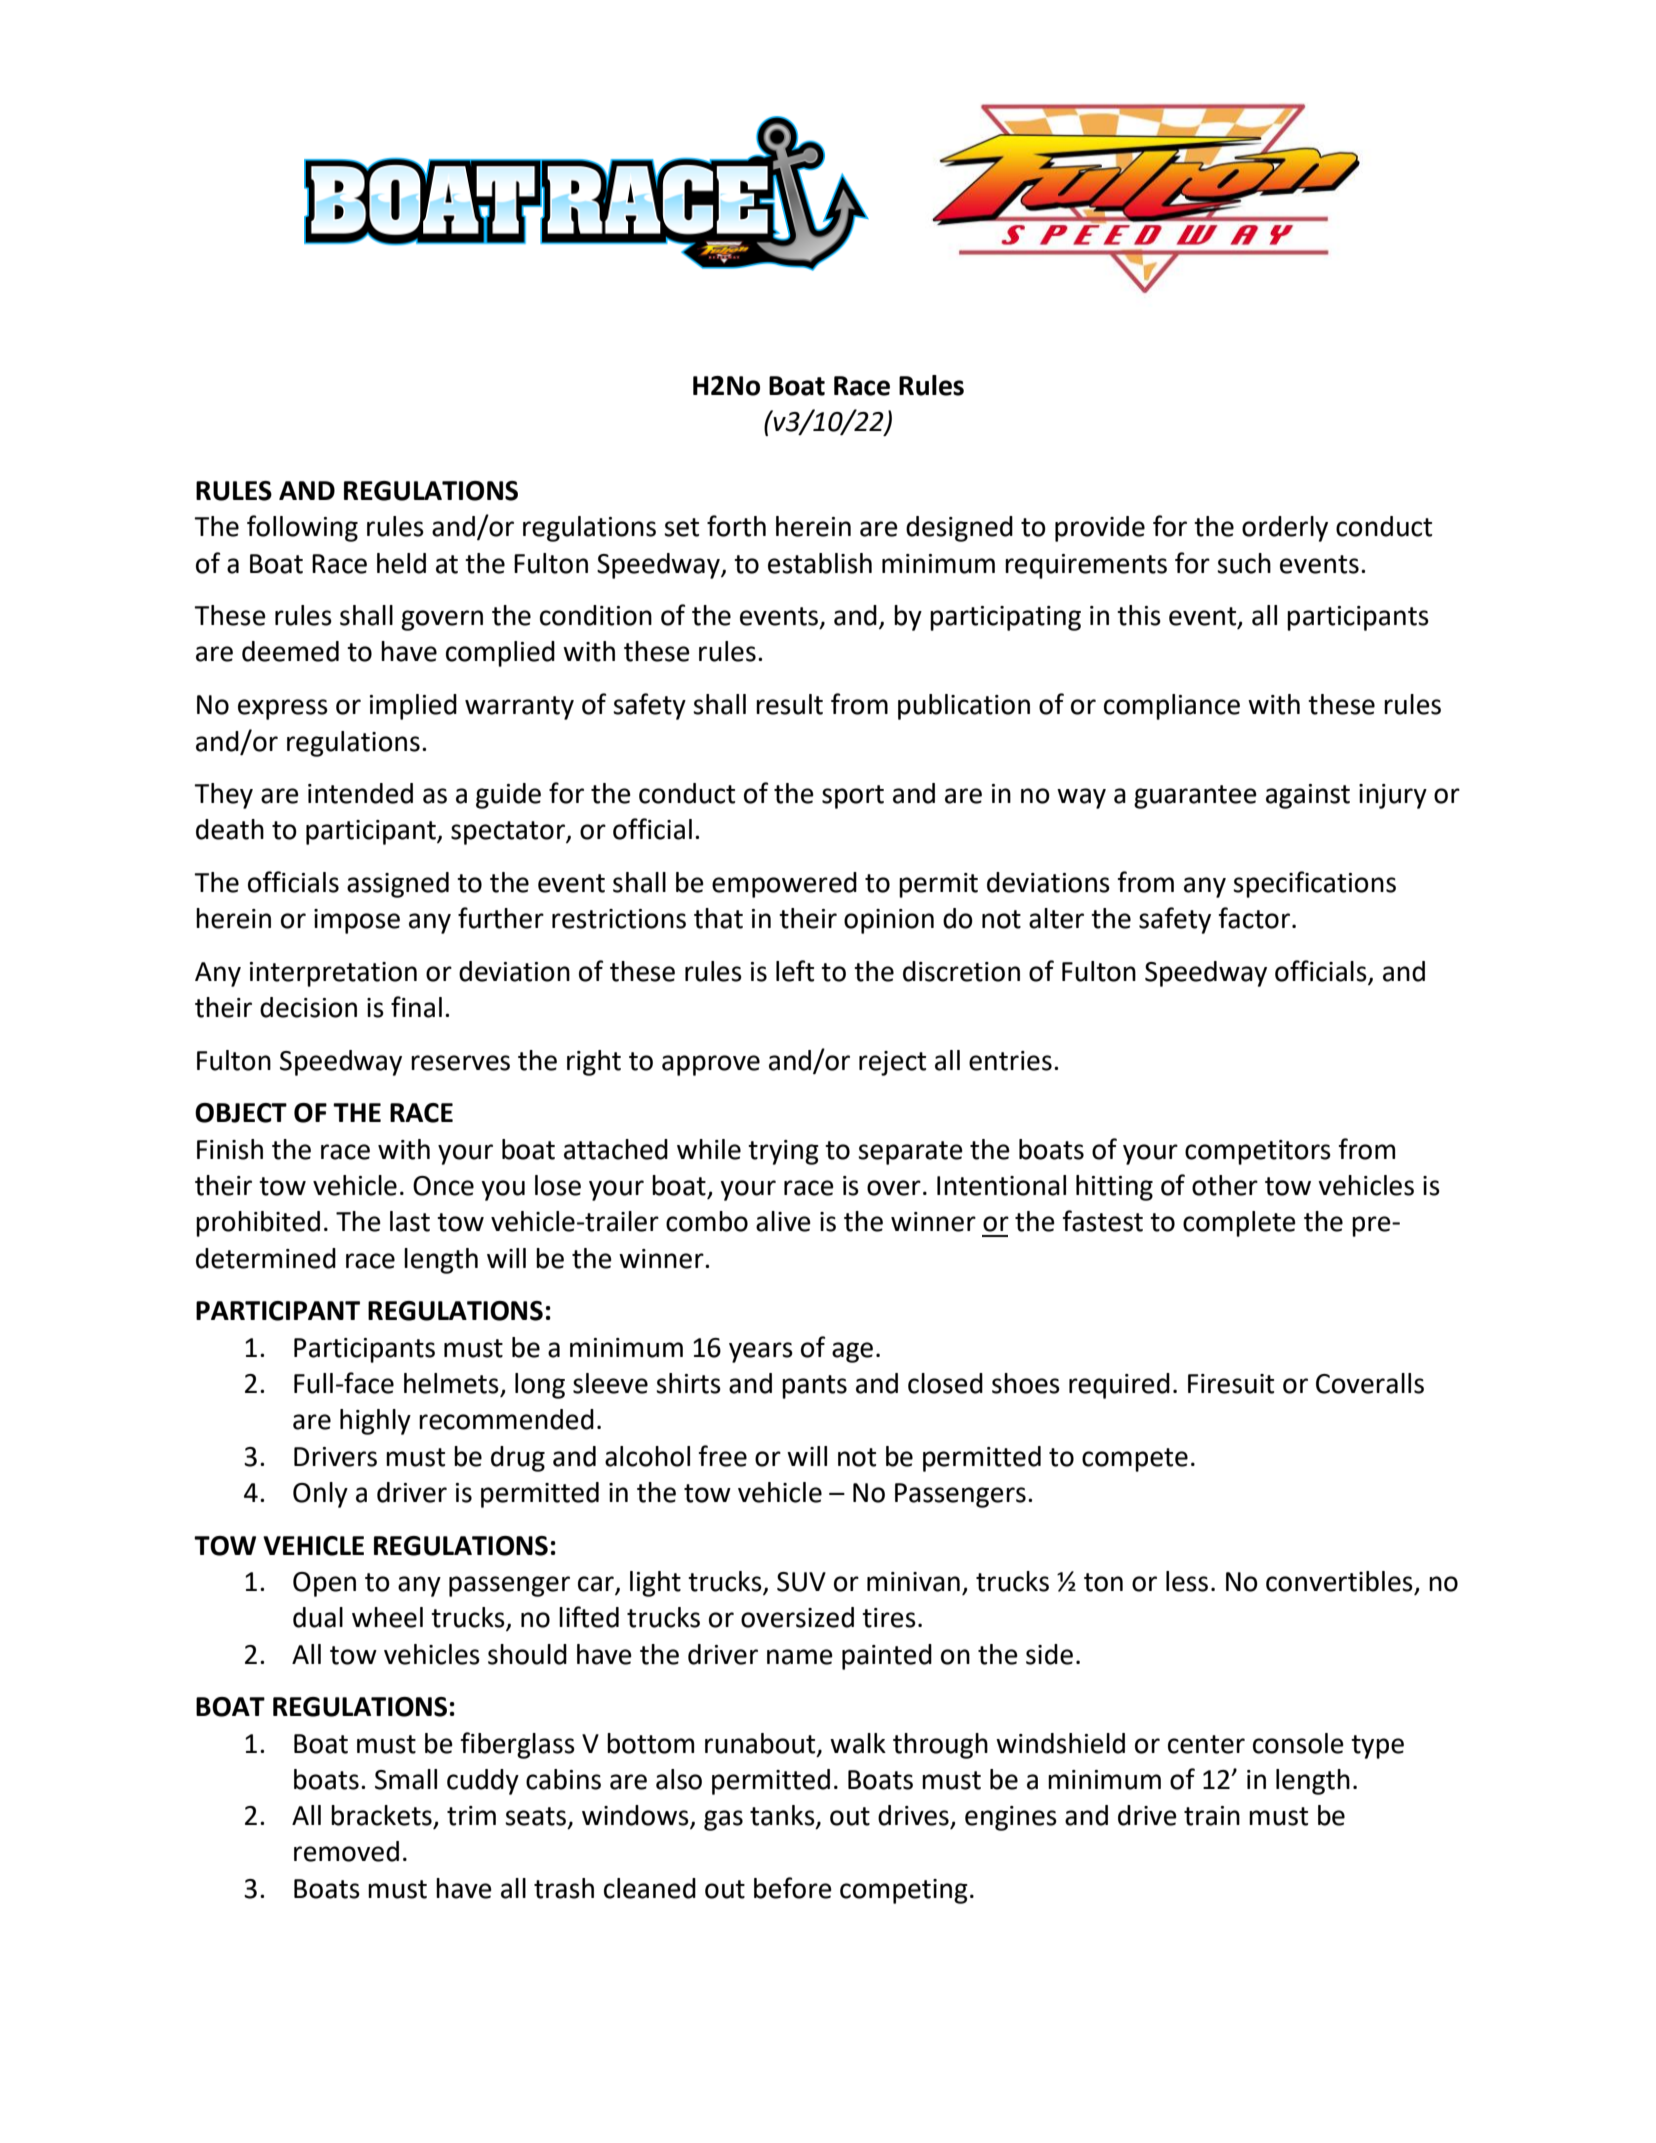 Image resolution: width=1656 pixels, height=2143 pixels. I want to click on establish, so click(820, 563).
